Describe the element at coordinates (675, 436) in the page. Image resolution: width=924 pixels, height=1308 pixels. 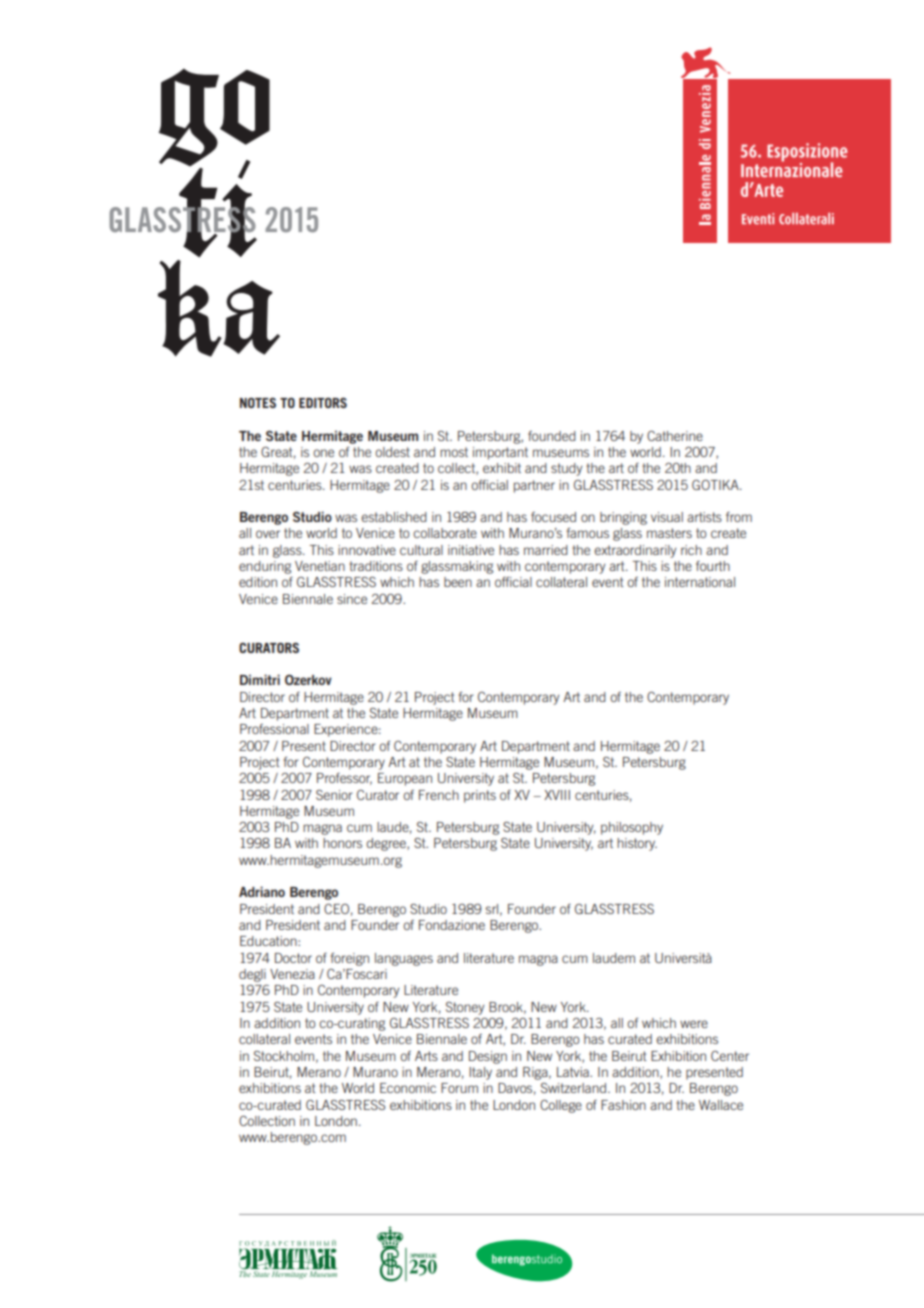
I see `Catherine` at that location.
